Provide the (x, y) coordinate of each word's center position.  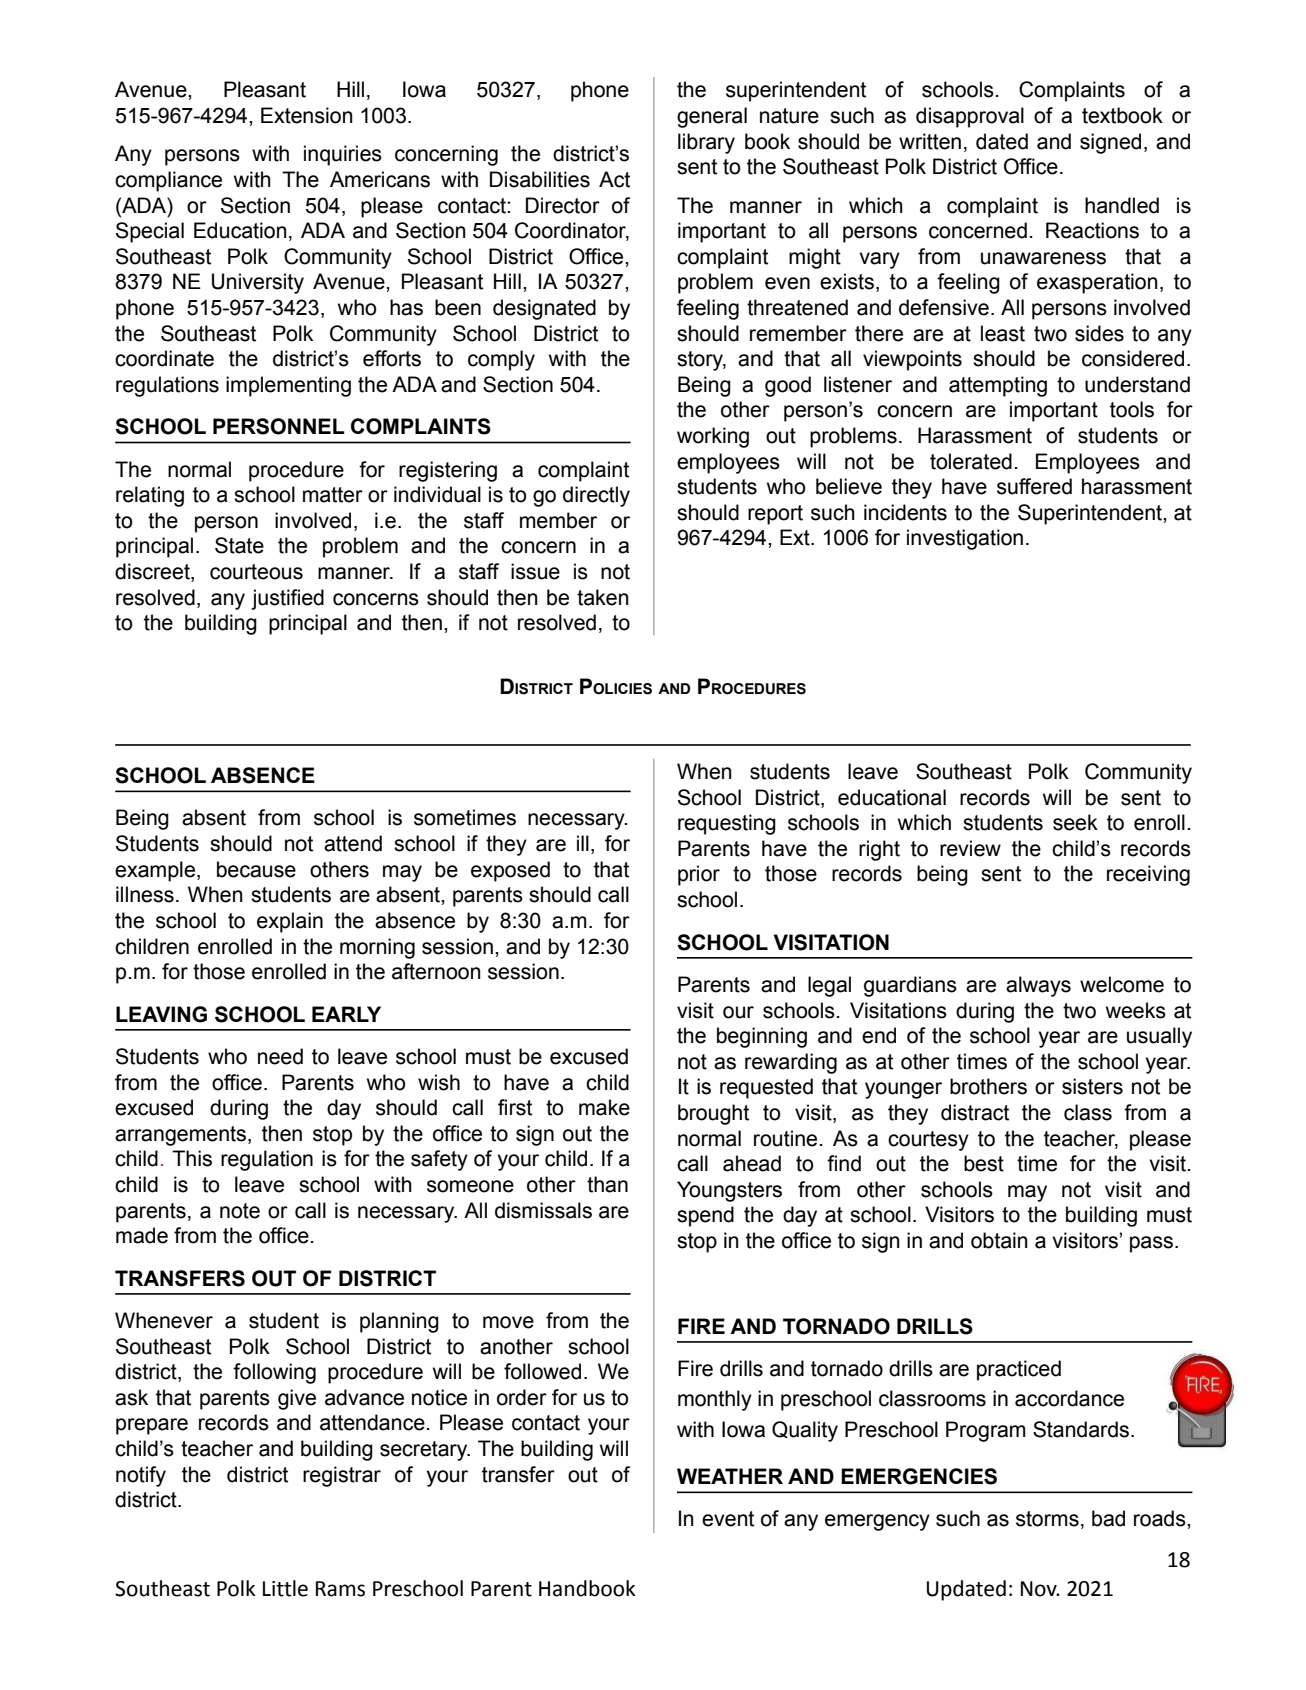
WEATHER (730, 1476)
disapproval (970, 117)
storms (1047, 1519)
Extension (307, 115)
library (706, 143)
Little (285, 1588)
